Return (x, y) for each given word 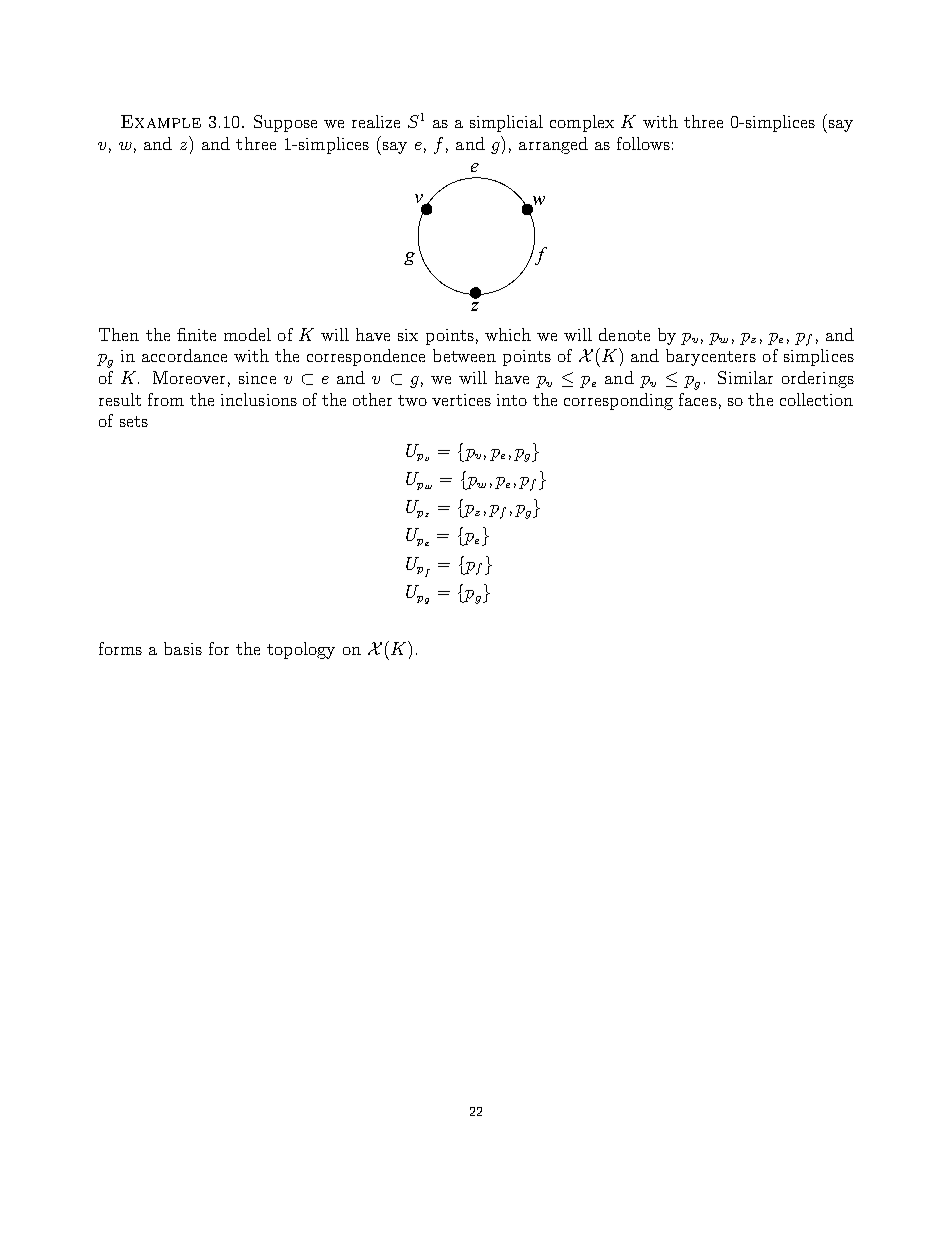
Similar (745, 377)
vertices (461, 400)
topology (301, 650)
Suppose (285, 123)
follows (643, 143)
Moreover (189, 377)
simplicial (506, 123)
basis (183, 648)
